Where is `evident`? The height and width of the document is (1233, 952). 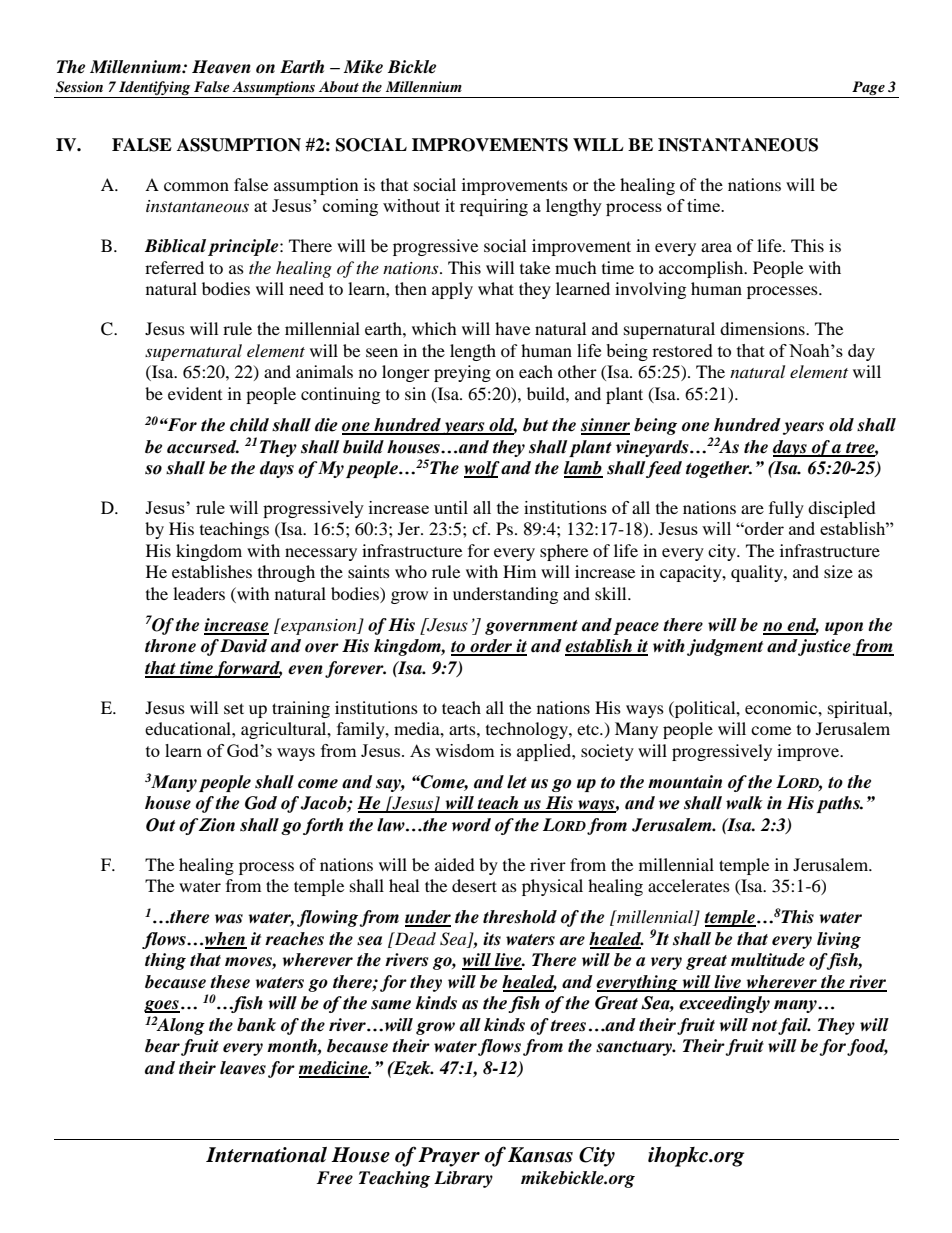
evident is located at coordinates (195, 393).
